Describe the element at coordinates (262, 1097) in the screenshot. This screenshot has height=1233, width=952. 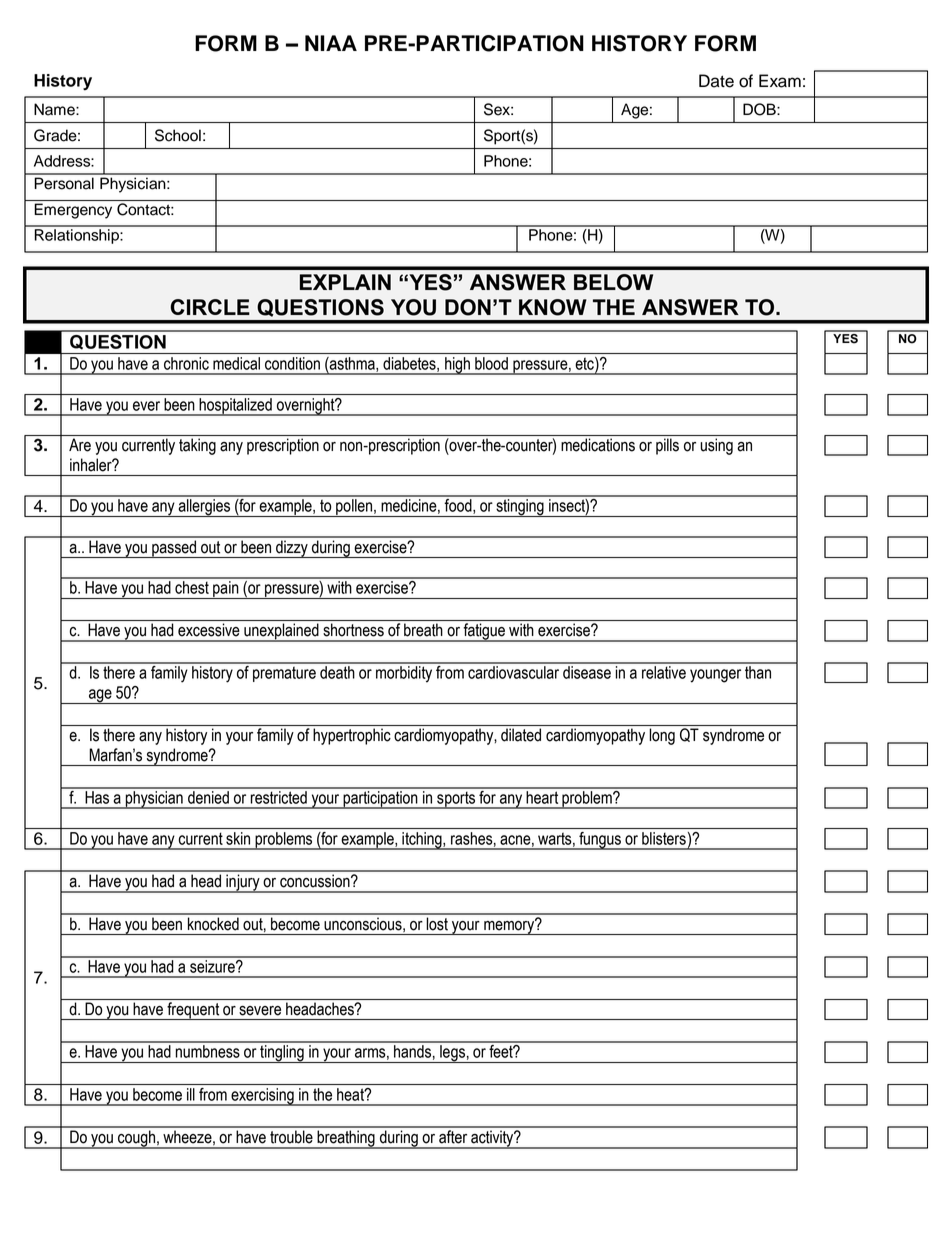
I see `exercising` at that location.
